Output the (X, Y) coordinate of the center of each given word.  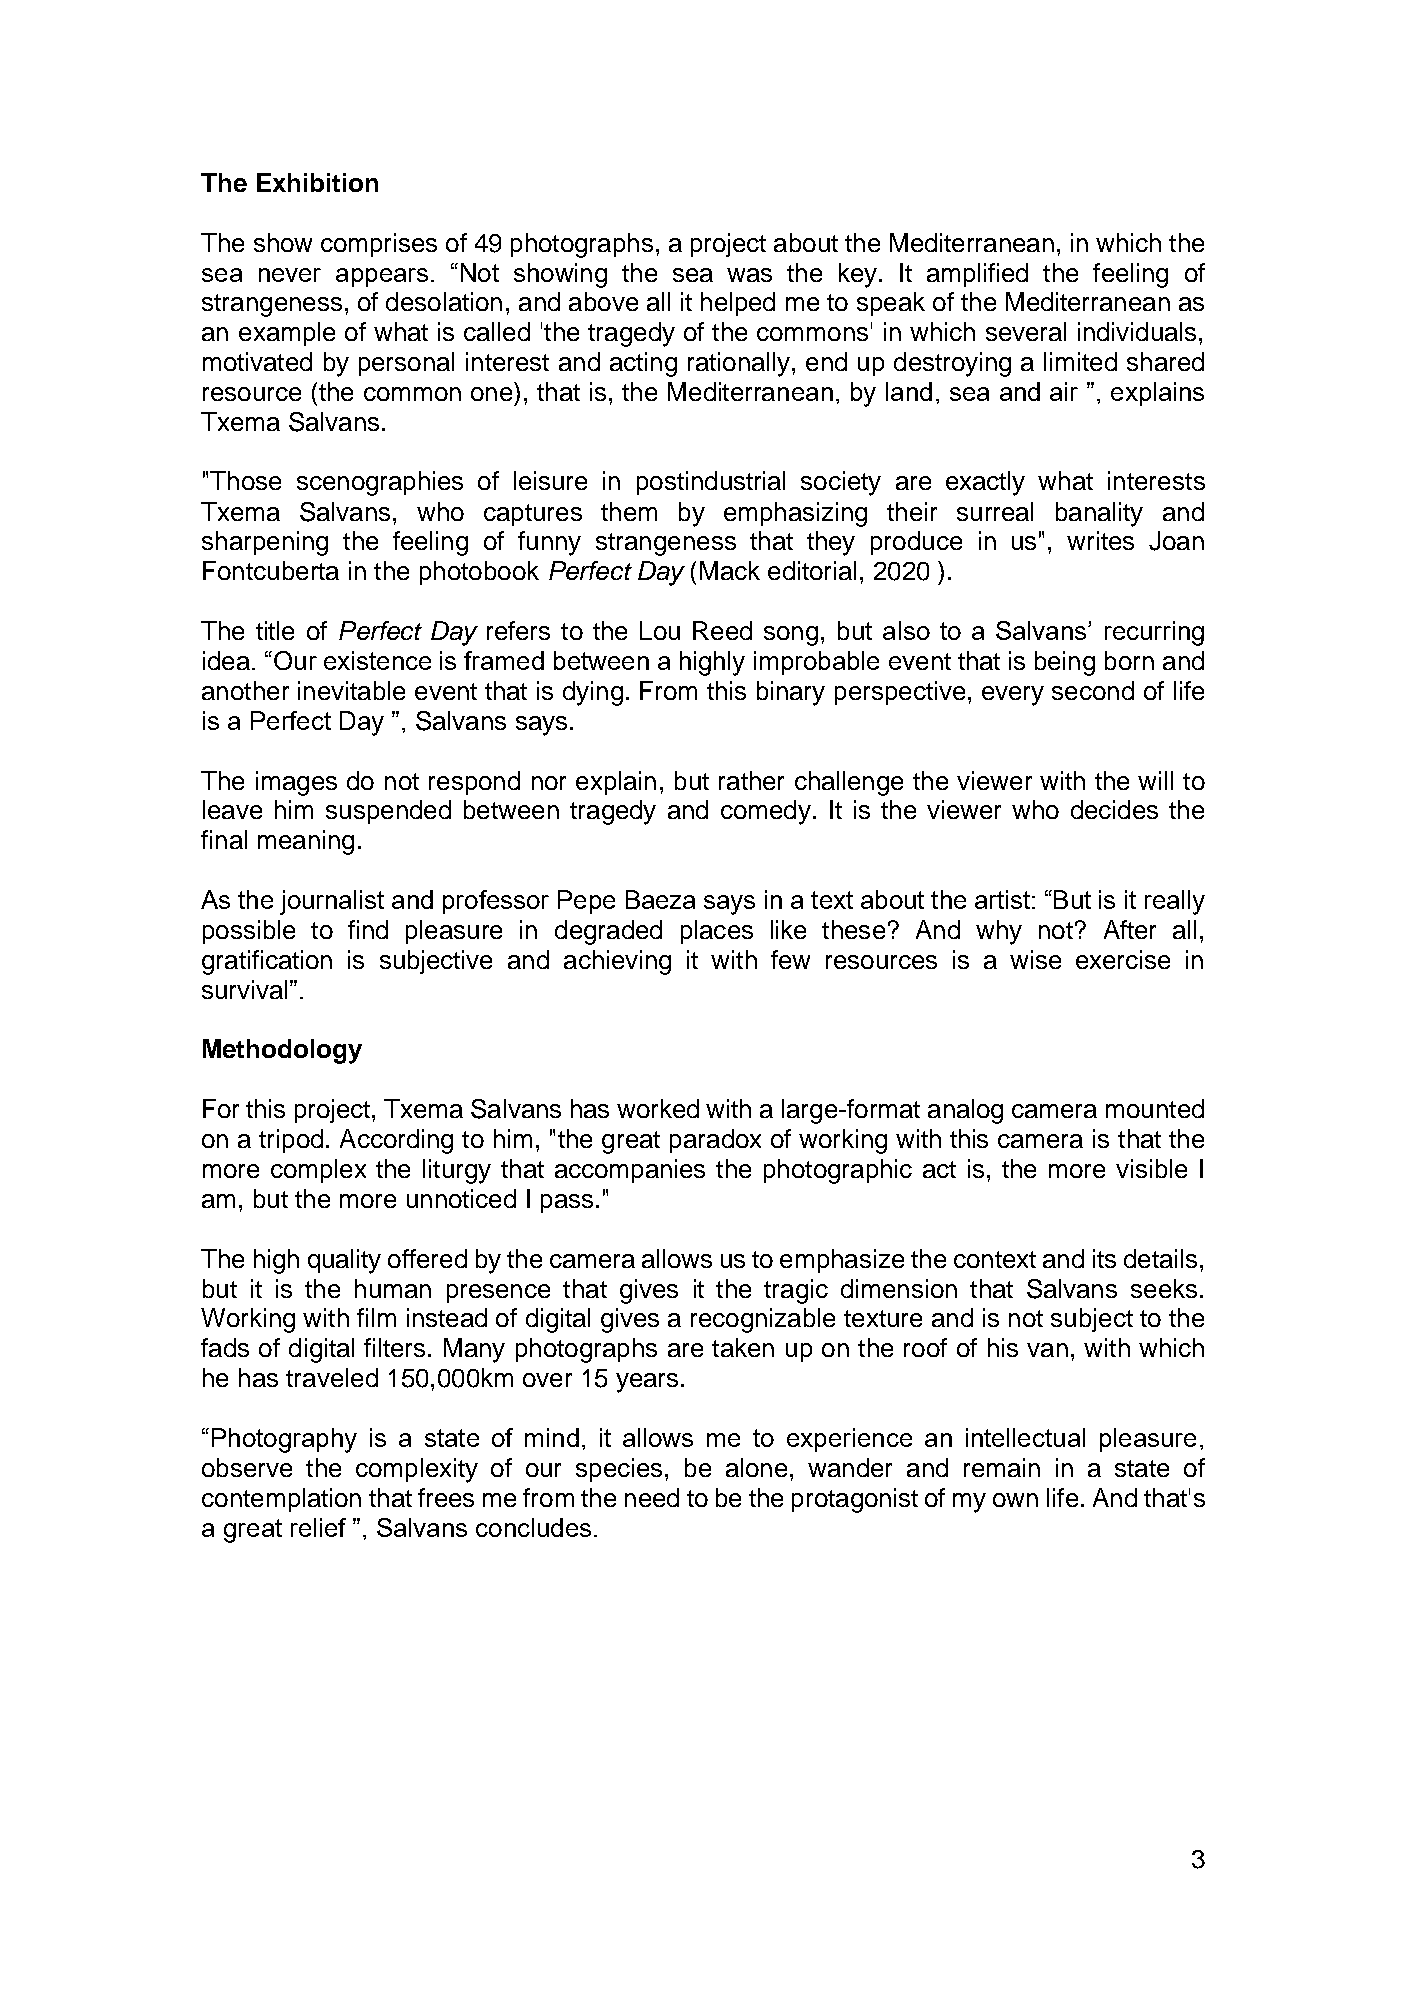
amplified (977, 275)
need (652, 1497)
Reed (722, 630)
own (1015, 1500)
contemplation (281, 1500)
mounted (1155, 1108)
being (1065, 663)
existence (377, 660)
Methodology (282, 1051)
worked (658, 1108)
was (749, 275)
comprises (379, 245)
